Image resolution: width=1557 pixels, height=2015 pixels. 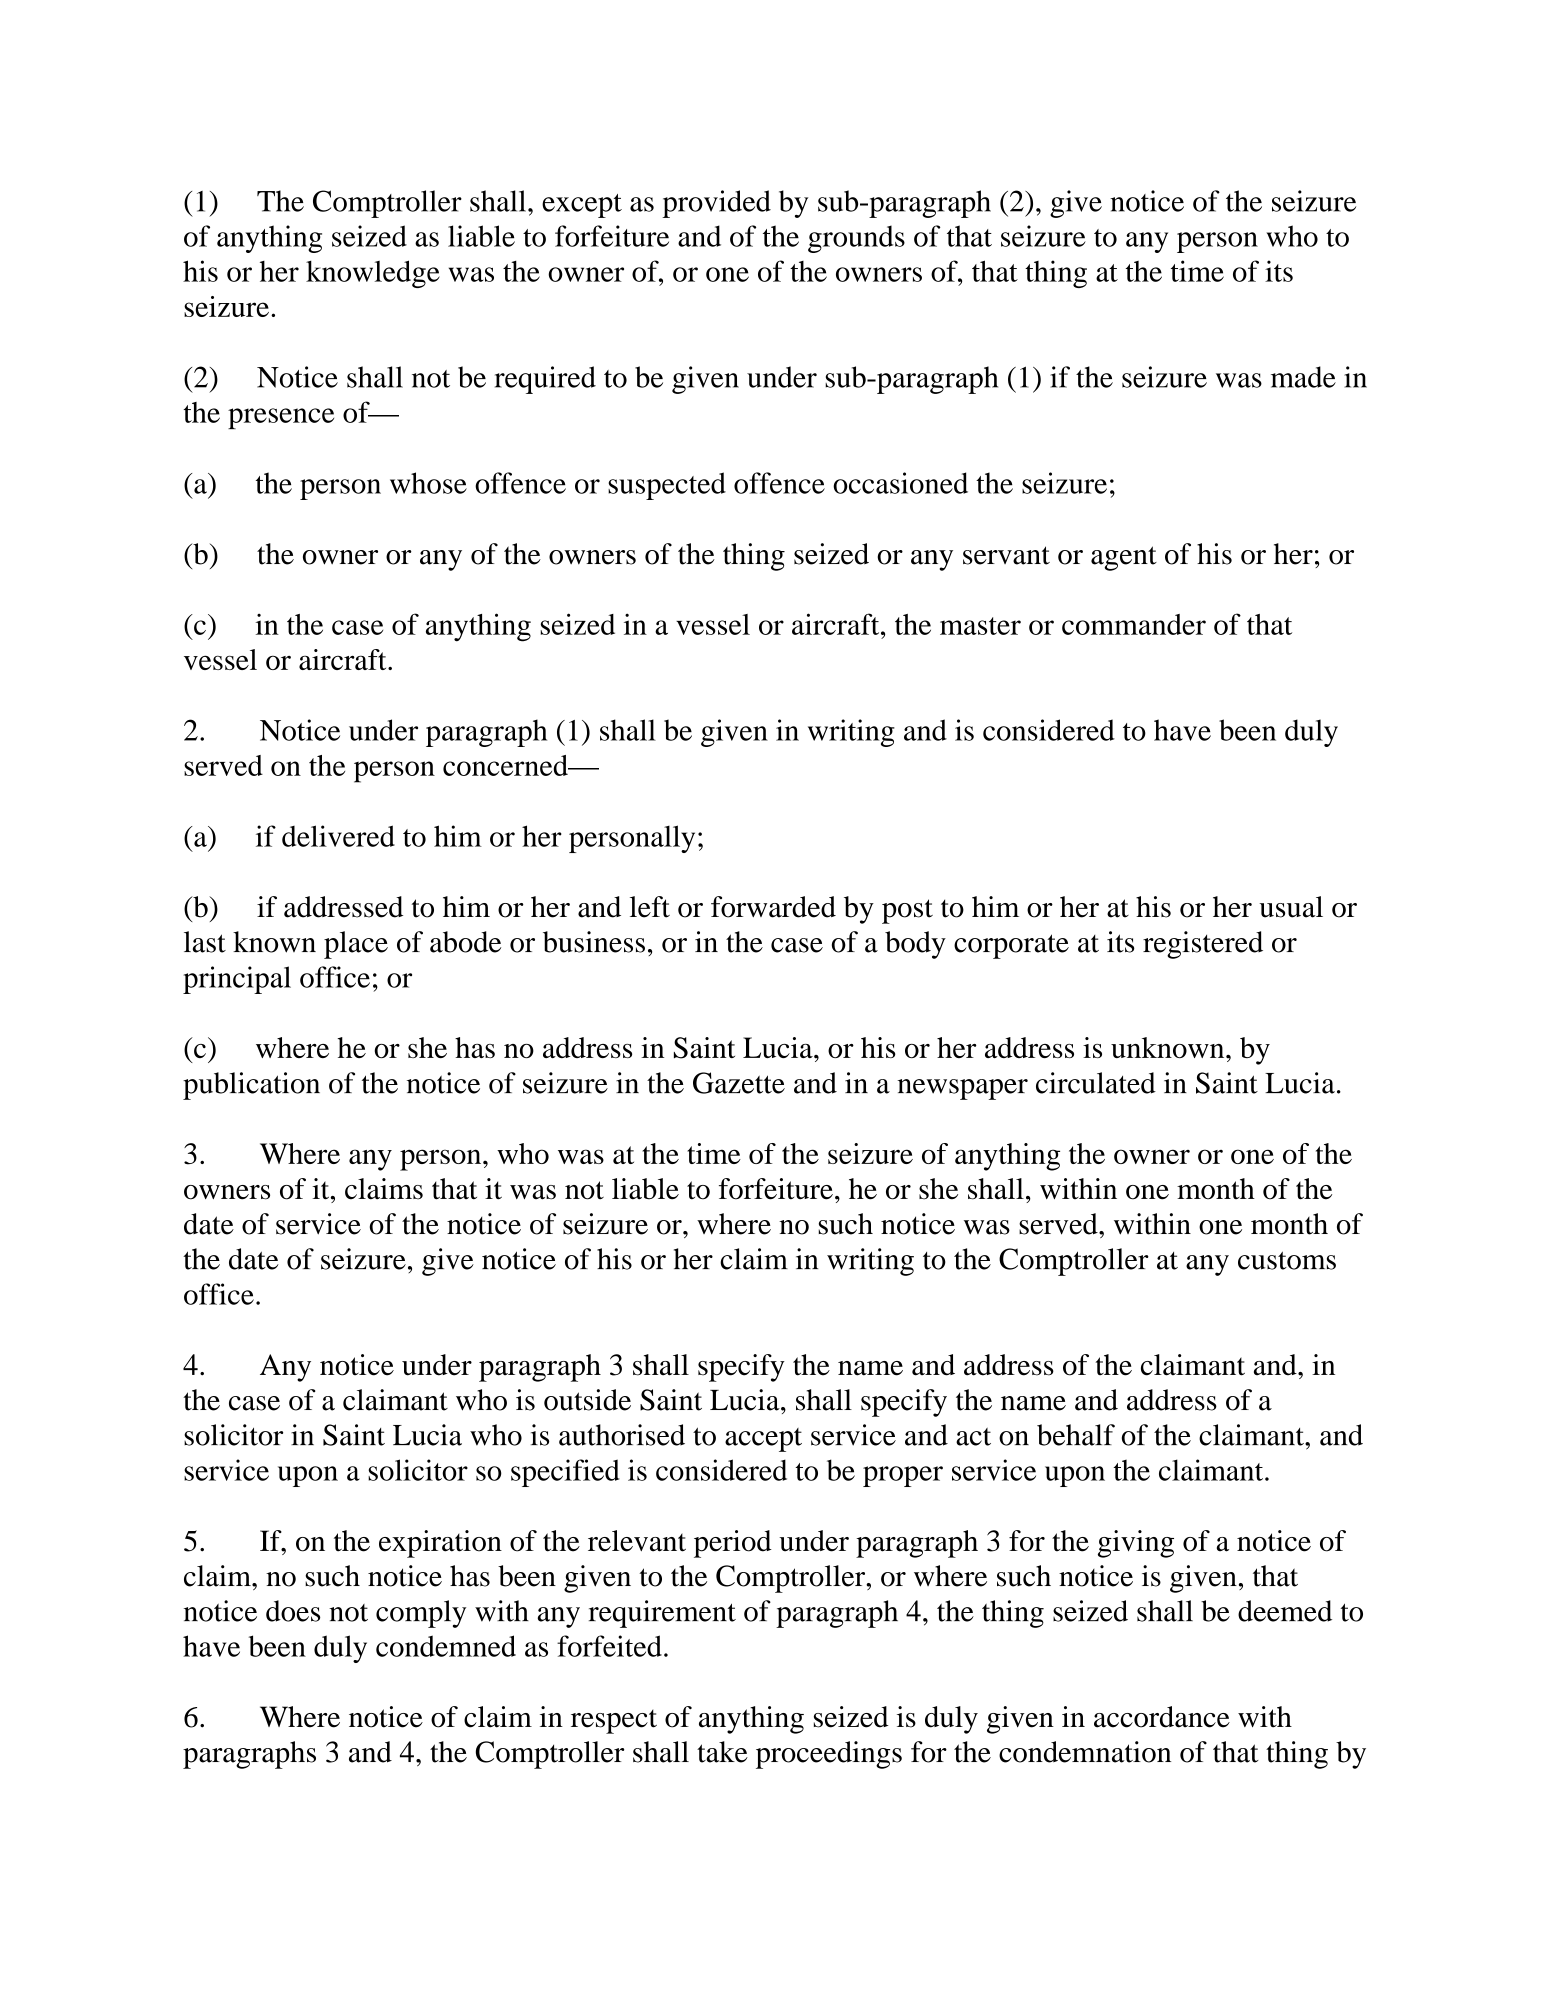 I want to click on knowledge, so click(x=373, y=274).
